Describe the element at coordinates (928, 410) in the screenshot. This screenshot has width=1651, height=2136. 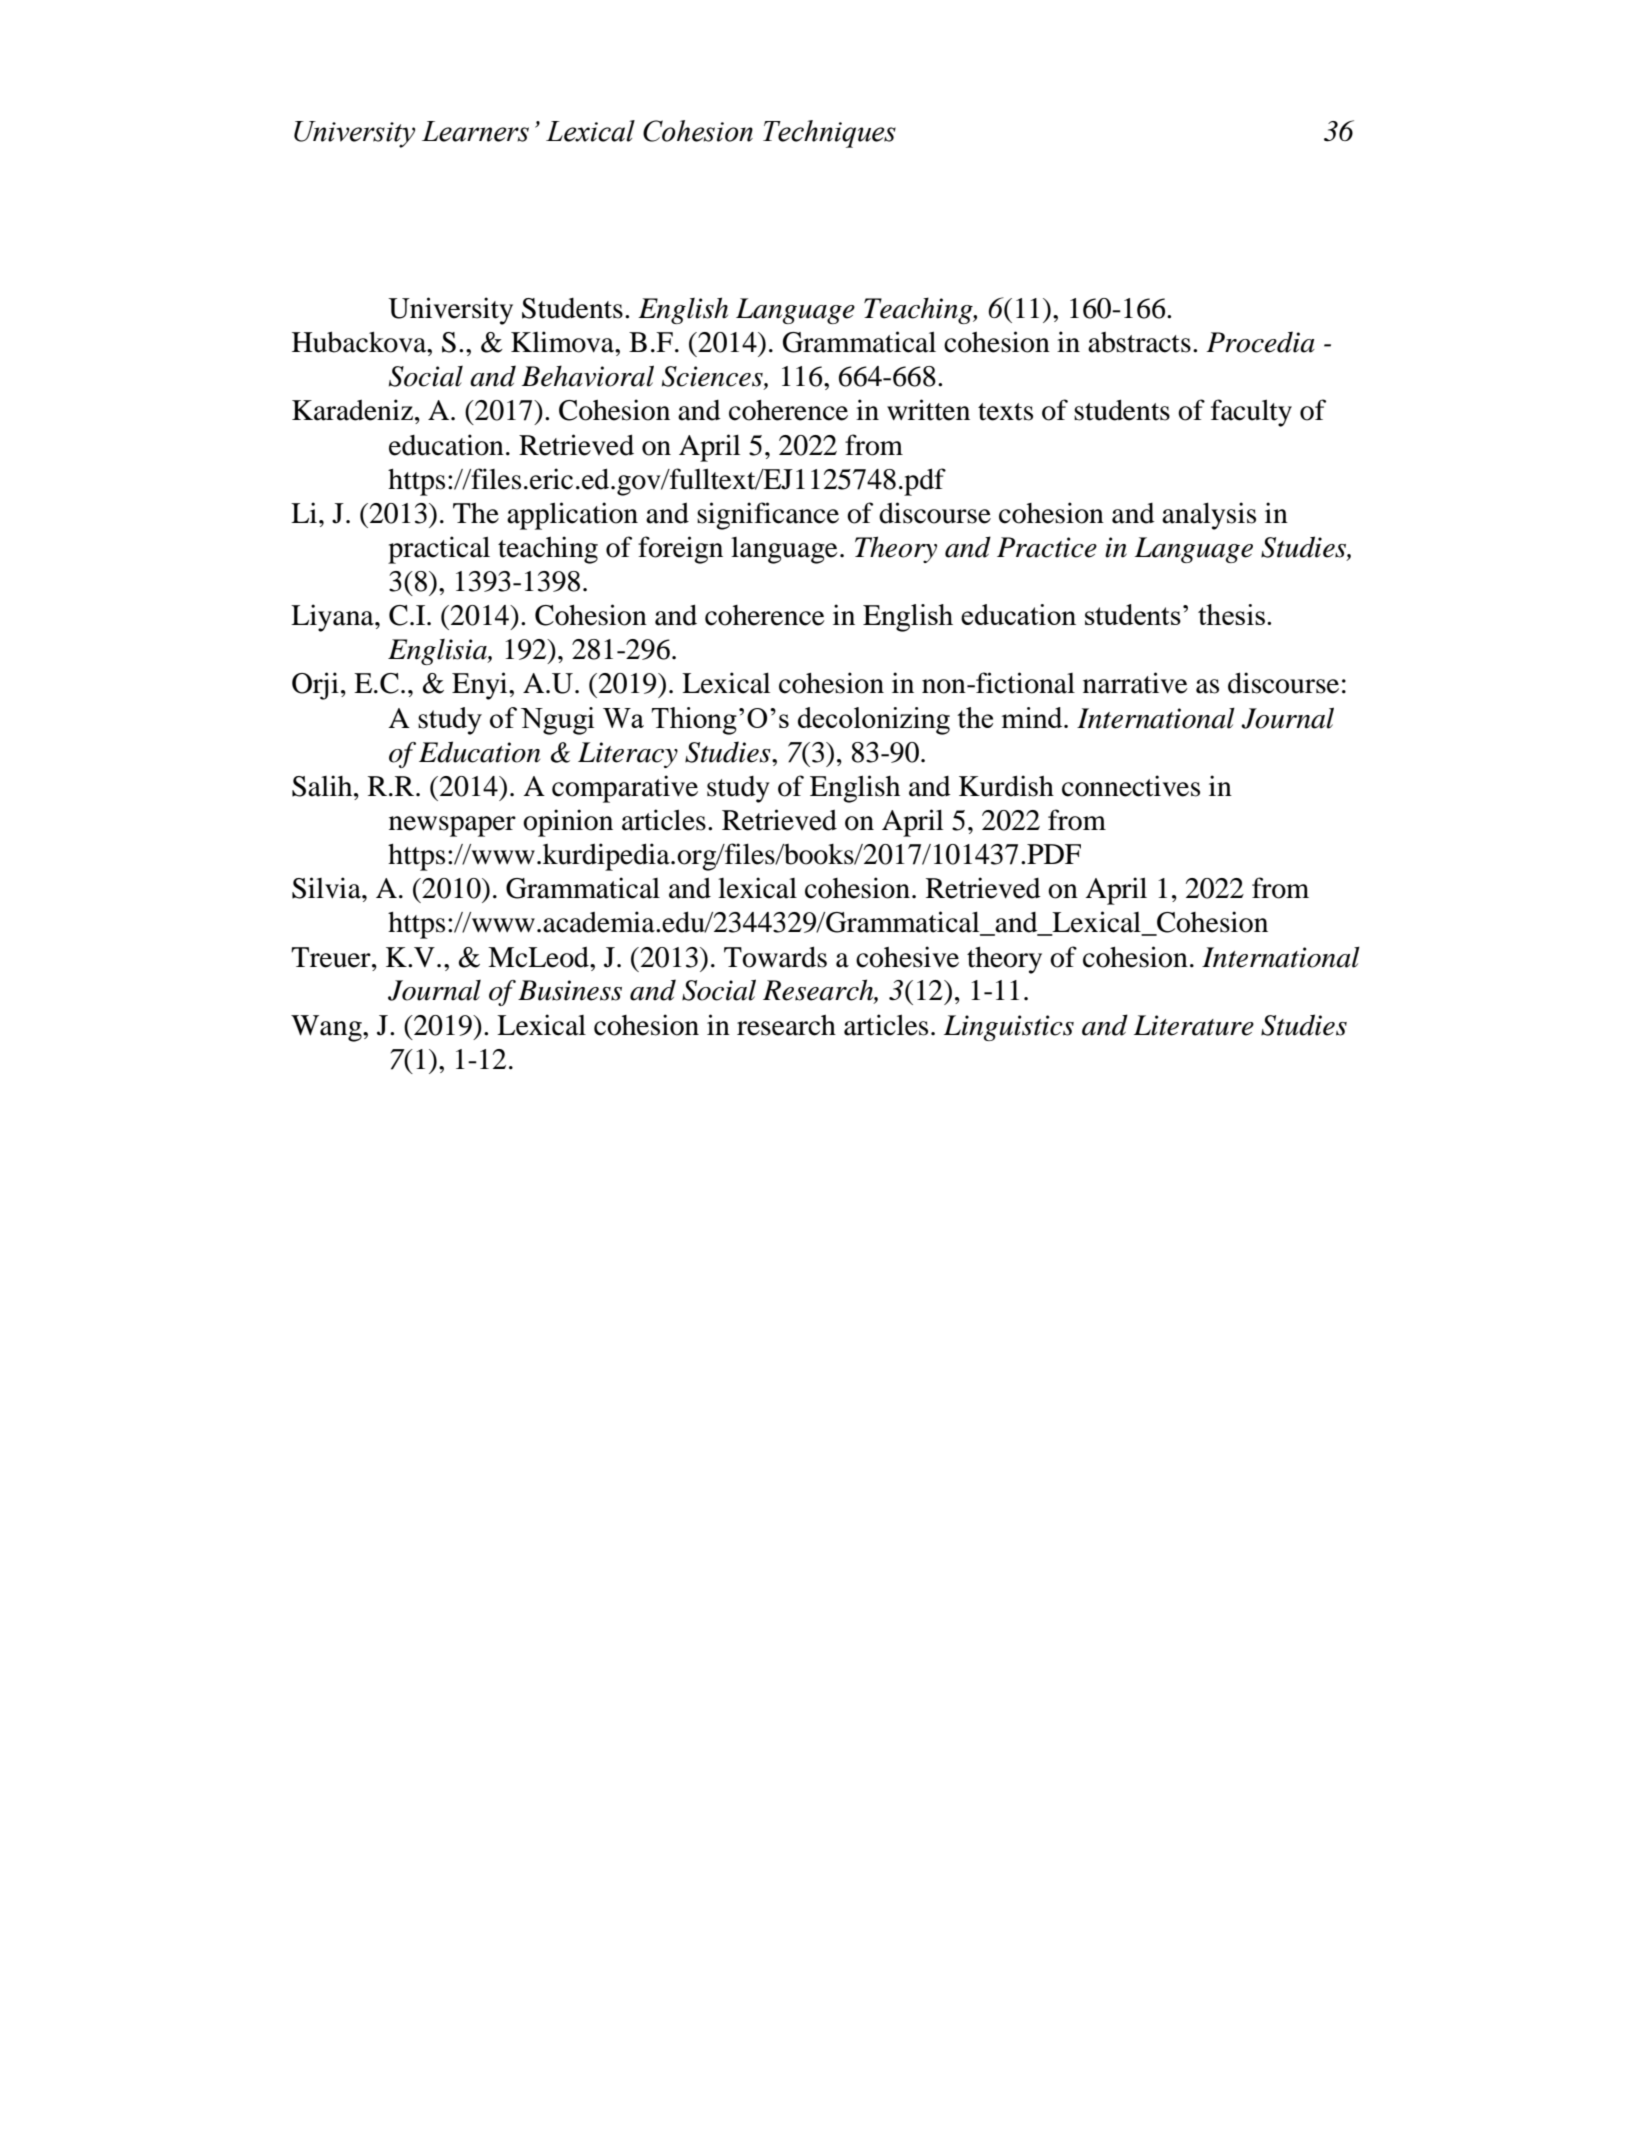
I see `written` at that location.
